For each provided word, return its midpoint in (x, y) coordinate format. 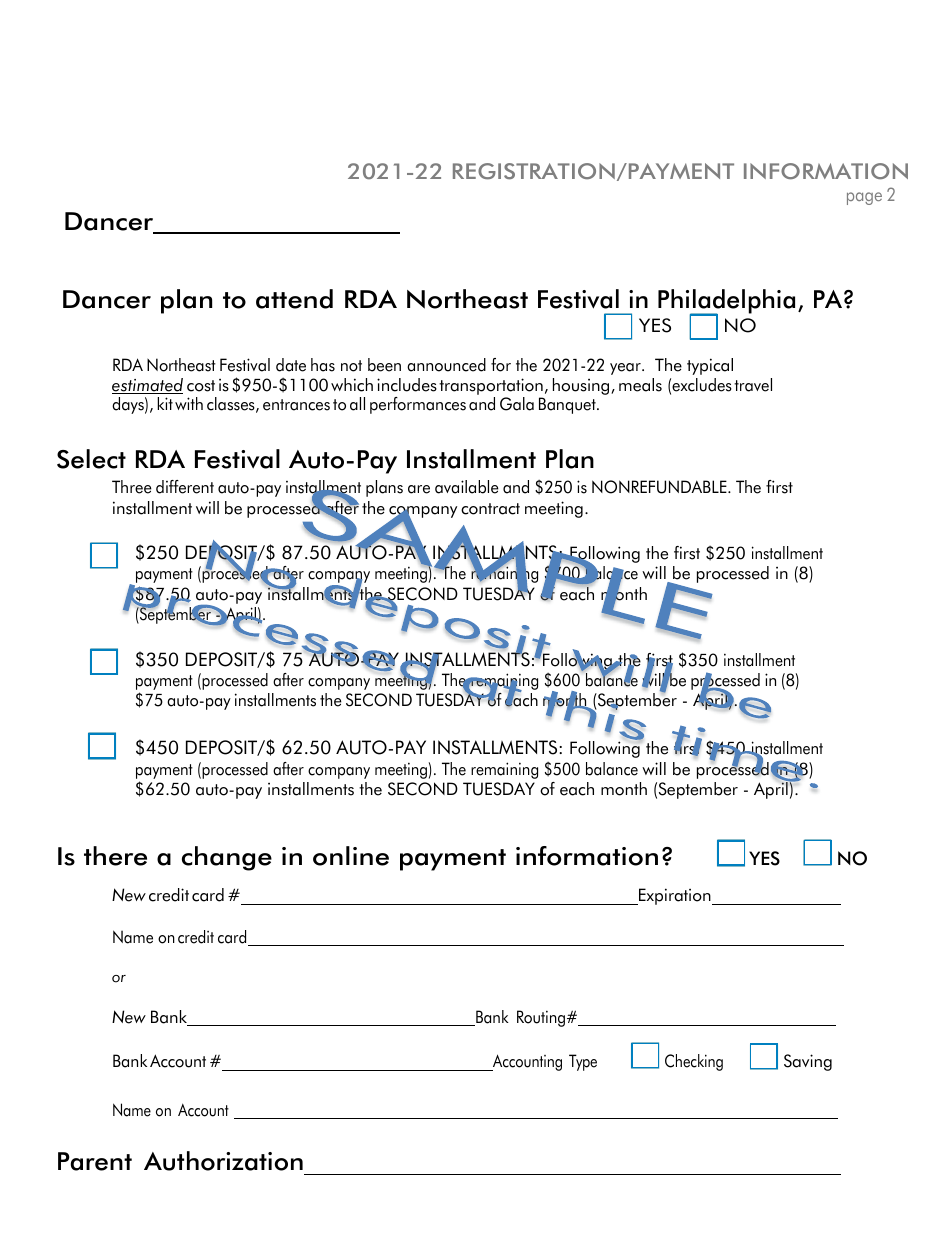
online (351, 856)
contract (490, 509)
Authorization (223, 1161)
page (864, 198)
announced (446, 365)
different (185, 487)
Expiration (675, 896)
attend (294, 299)
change (227, 858)
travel (753, 385)
